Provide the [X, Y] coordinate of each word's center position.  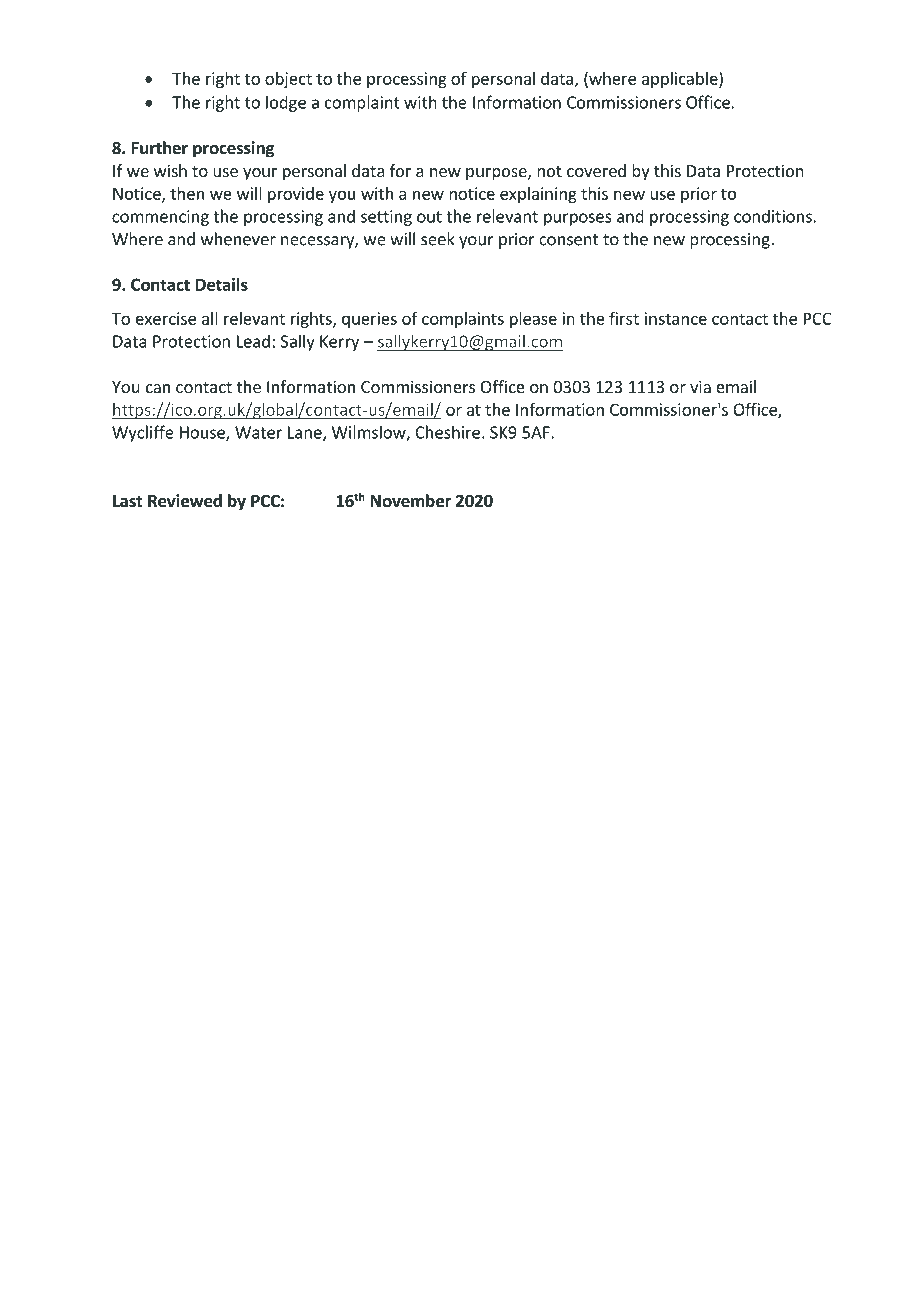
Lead [253, 341]
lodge [286, 103]
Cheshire [447, 432]
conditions [773, 216]
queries [369, 320]
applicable [681, 79]
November [411, 501]
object [288, 80]
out [429, 217]
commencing [160, 218]
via [700, 386]
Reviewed [185, 501]
